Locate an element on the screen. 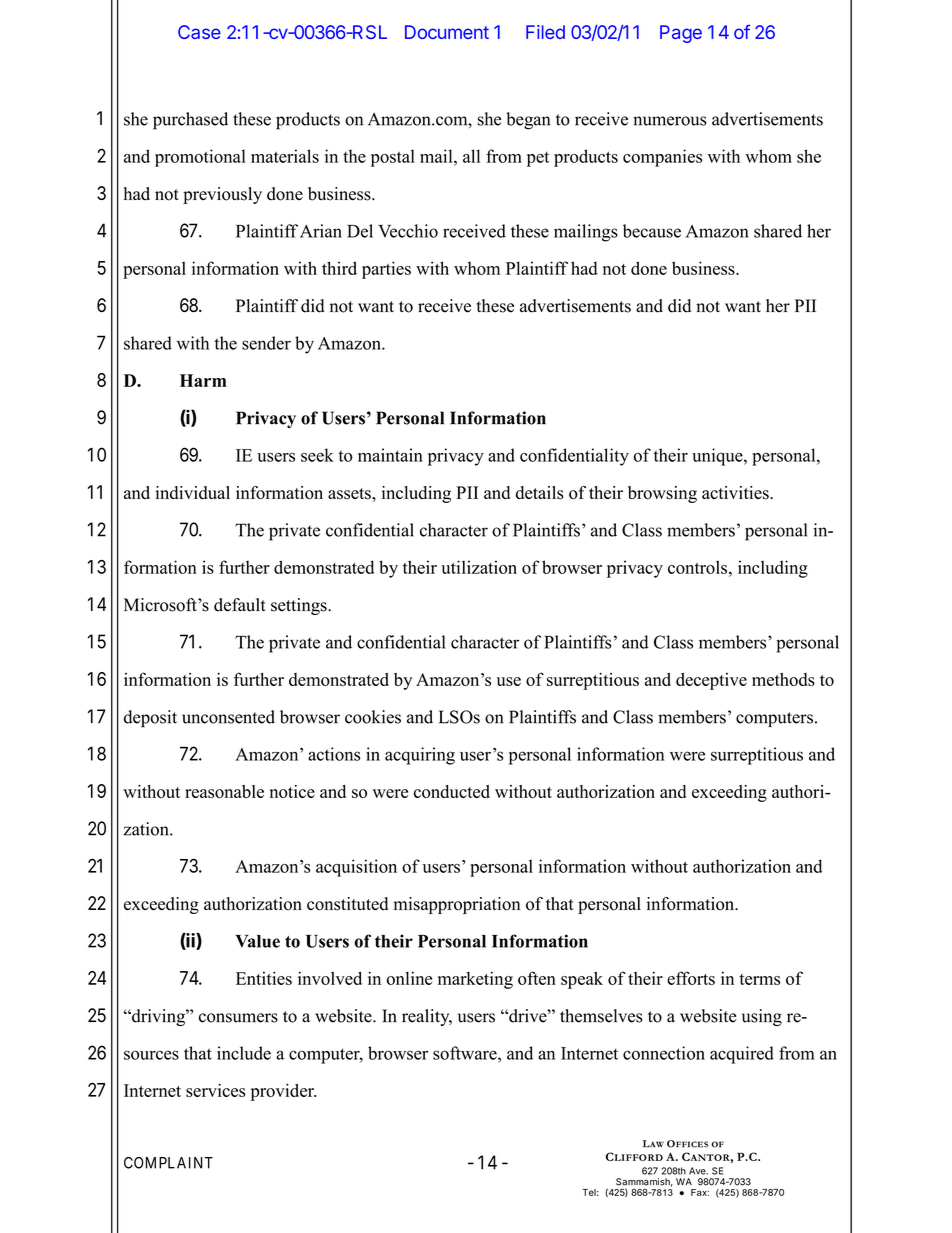  Case is located at coordinates (199, 32).
